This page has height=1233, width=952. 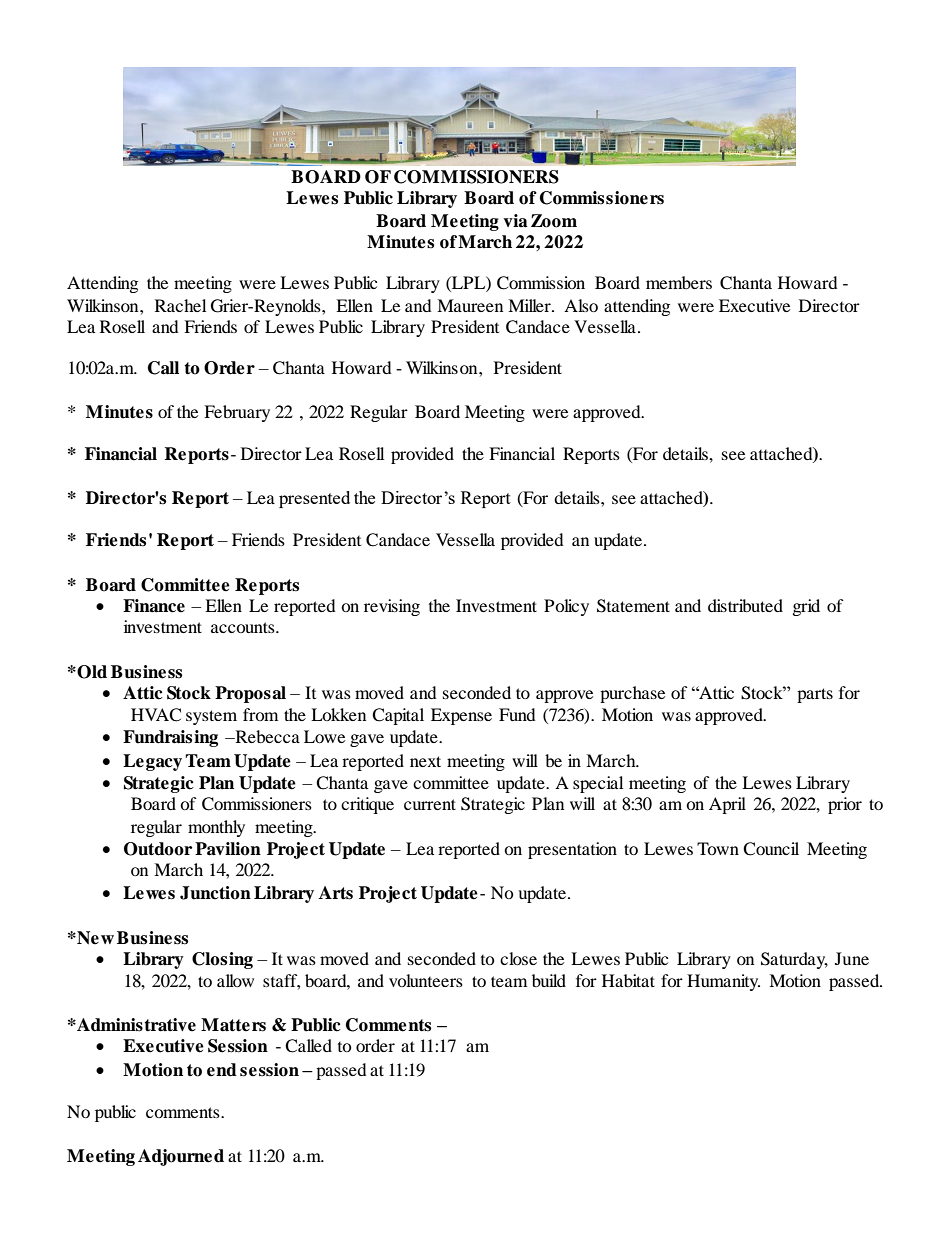 I want to click on members, so click(x=679, y=282).
